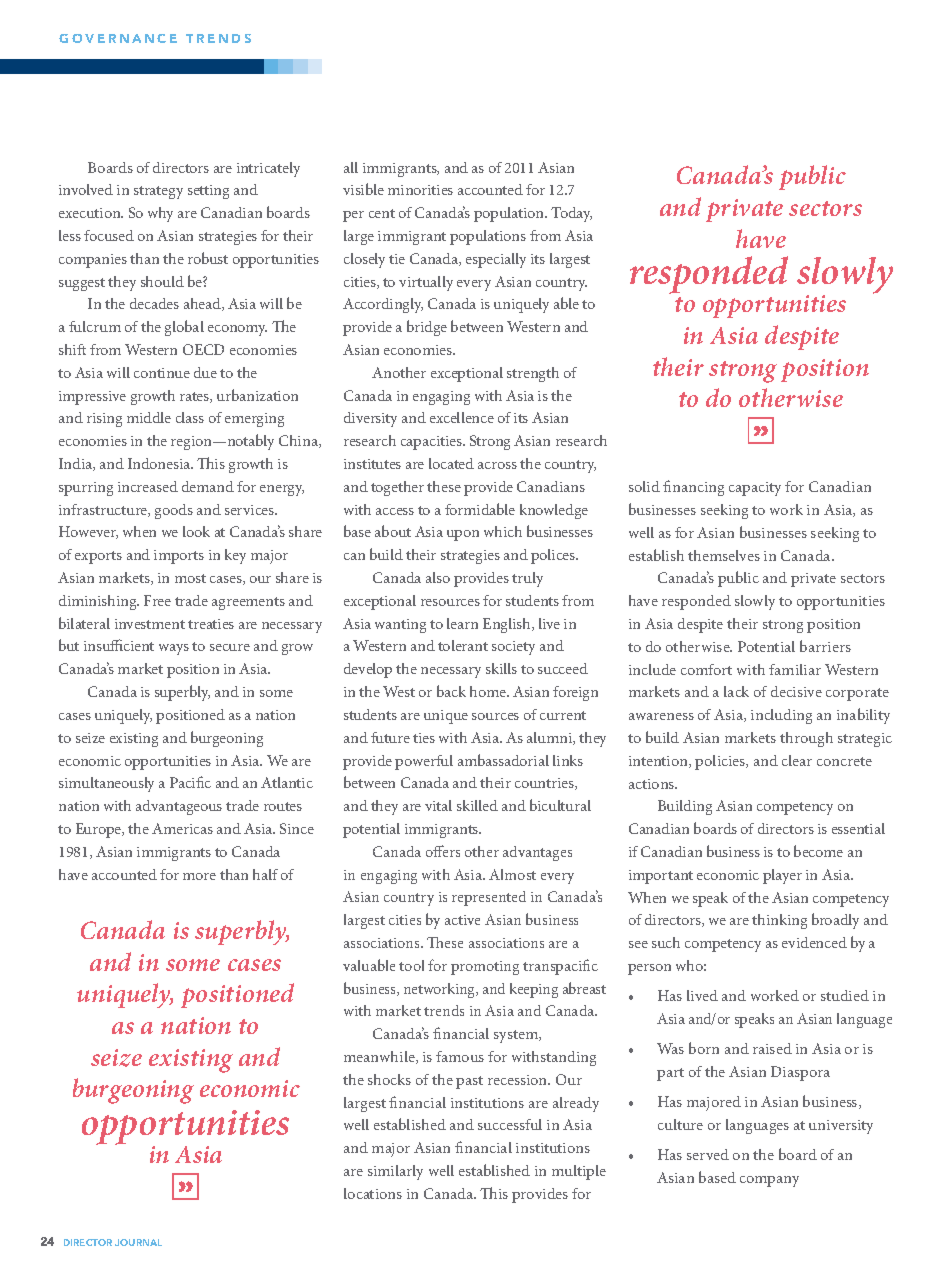 This image has width=952, height=1276. I want to click on Americas, so click(182, 828).
